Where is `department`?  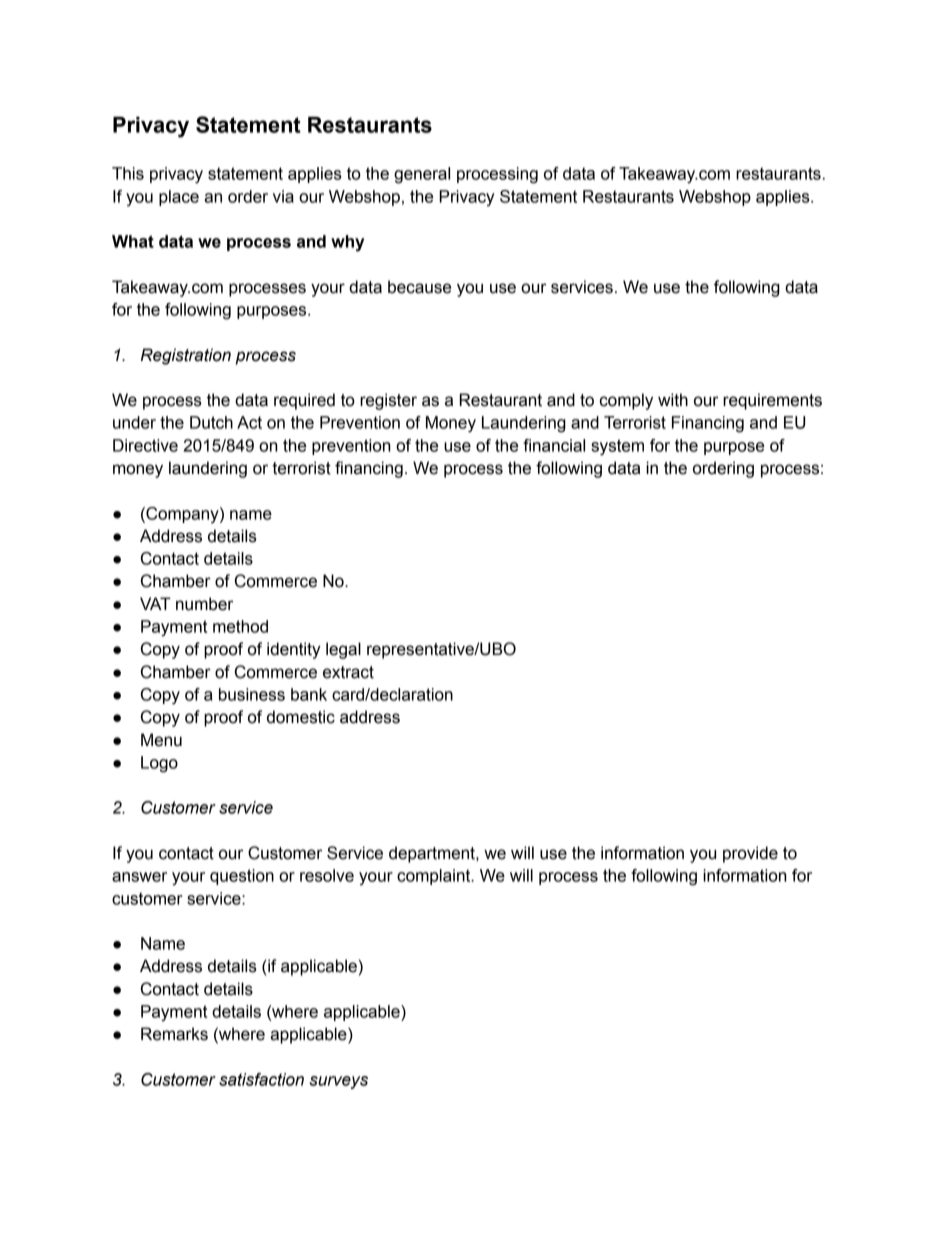 department is located at coordinates (433, 854).
